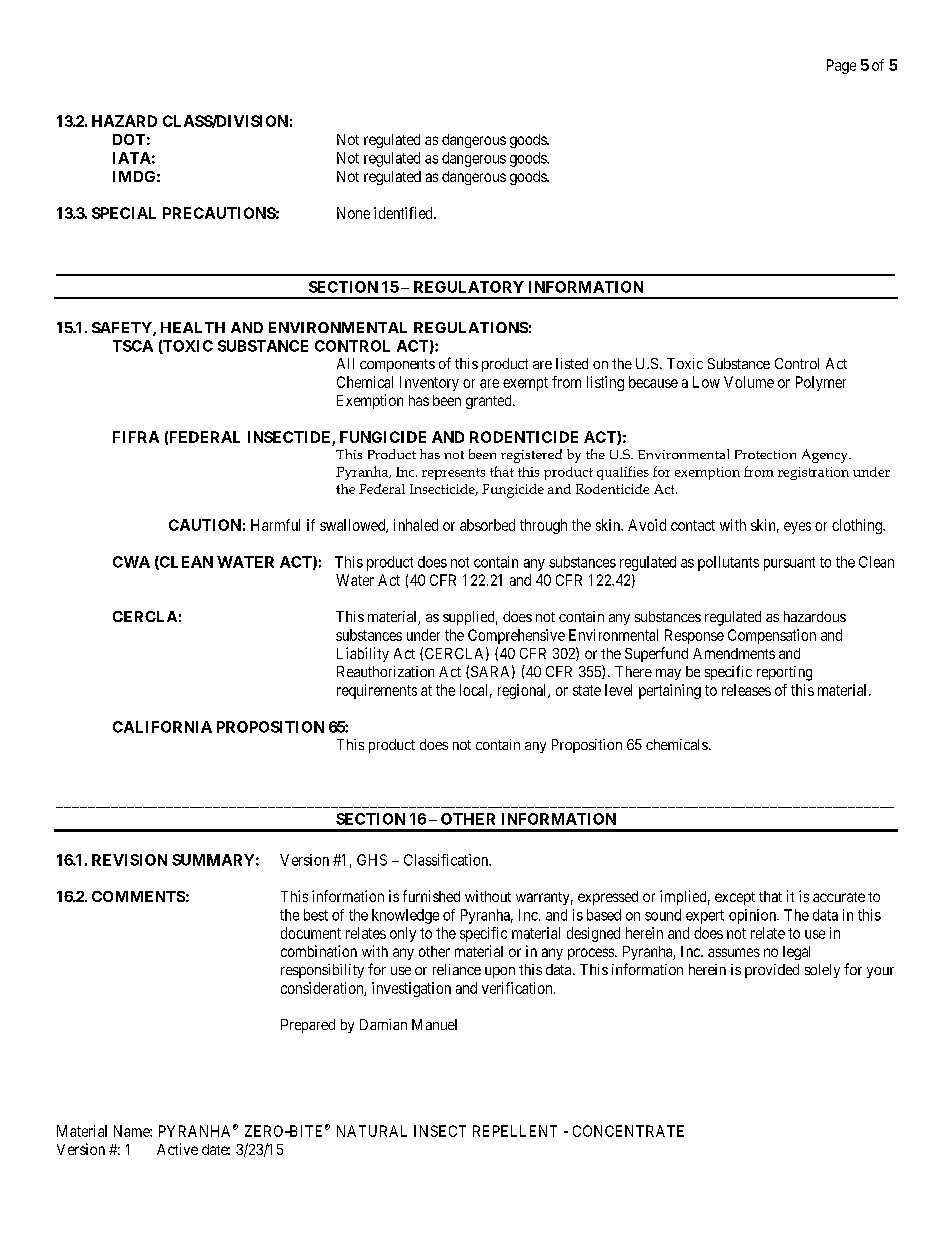 Image resolution: width=952 pixels, height=1233 pixels. Describe the element at coordinates (131, 562) in the screenshot. I see `CWA` at that location.
